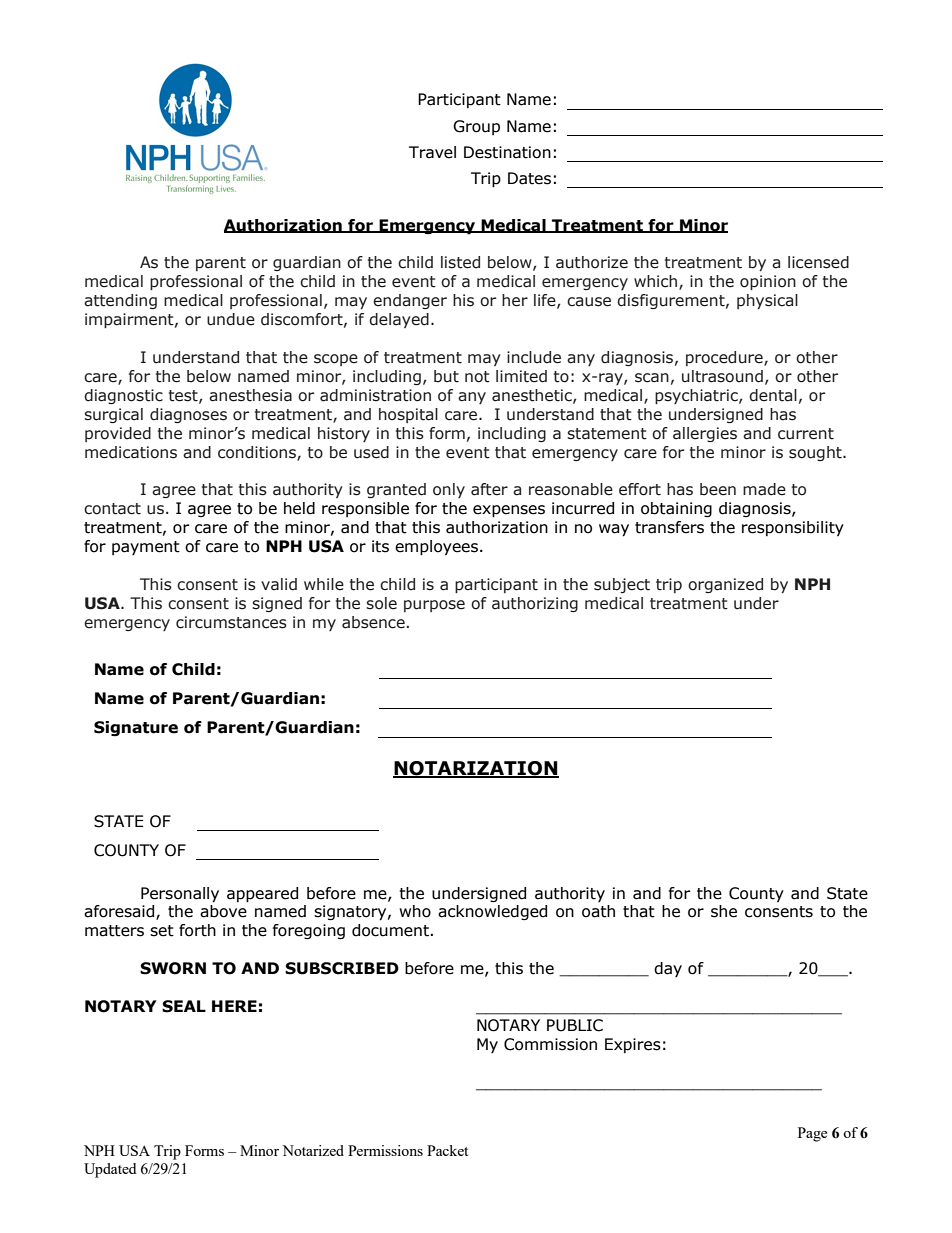 The width and height of the screenshot is (952, 1233). What do you see at coordinates (818, 262) in the screenshot?
I see `licensed` at bounding box center [818, 262].
